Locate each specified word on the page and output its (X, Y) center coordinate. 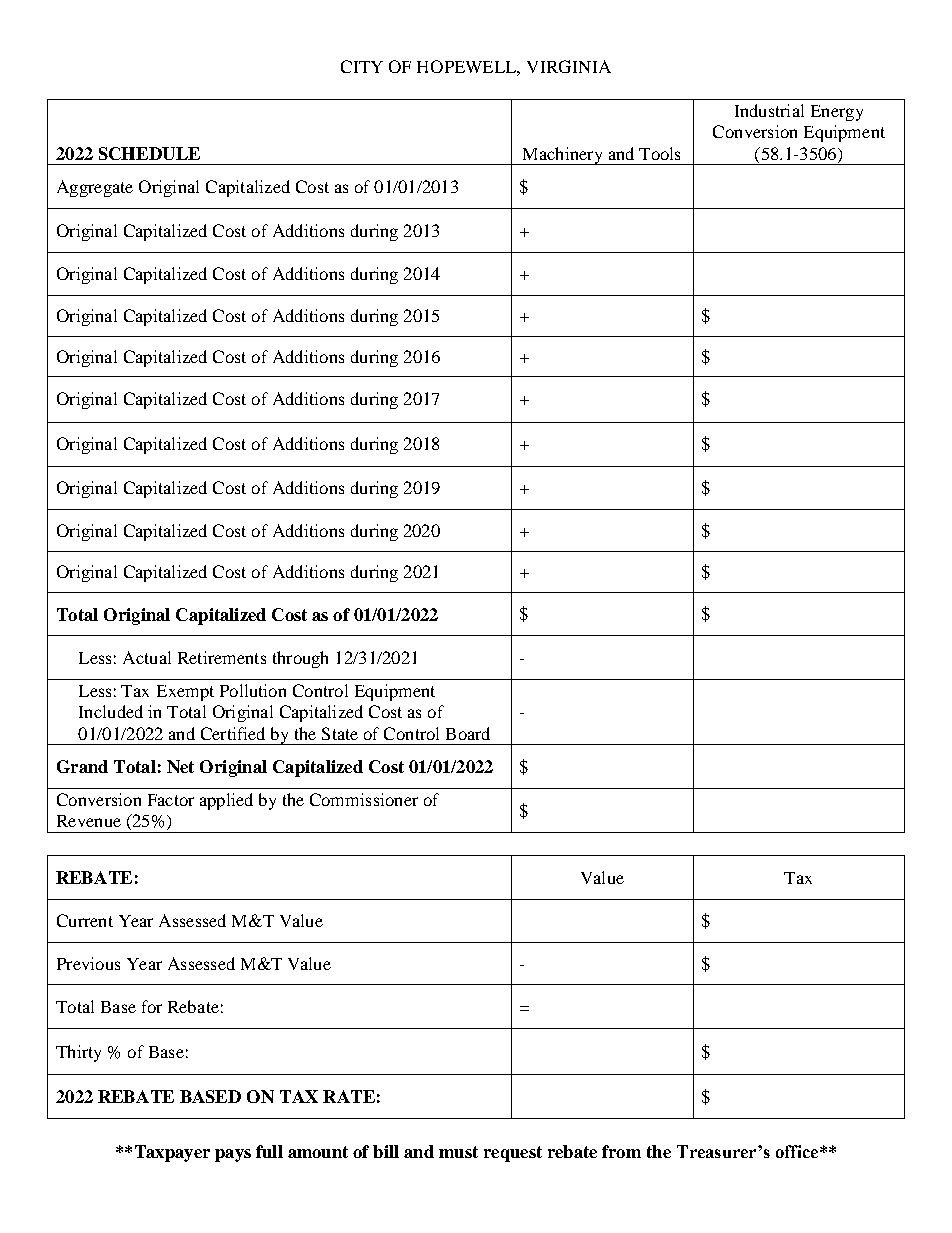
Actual (147, 657)
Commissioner (364, 799)
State (340, 733)
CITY (362, 66)
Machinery (562, 156)
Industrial (769, 110)
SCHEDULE (149, 153)
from (621, 1151)
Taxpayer (172, 1153)
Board (468, 733)
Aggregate (95, 188)
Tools (659, 153)
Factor (171, 800)
